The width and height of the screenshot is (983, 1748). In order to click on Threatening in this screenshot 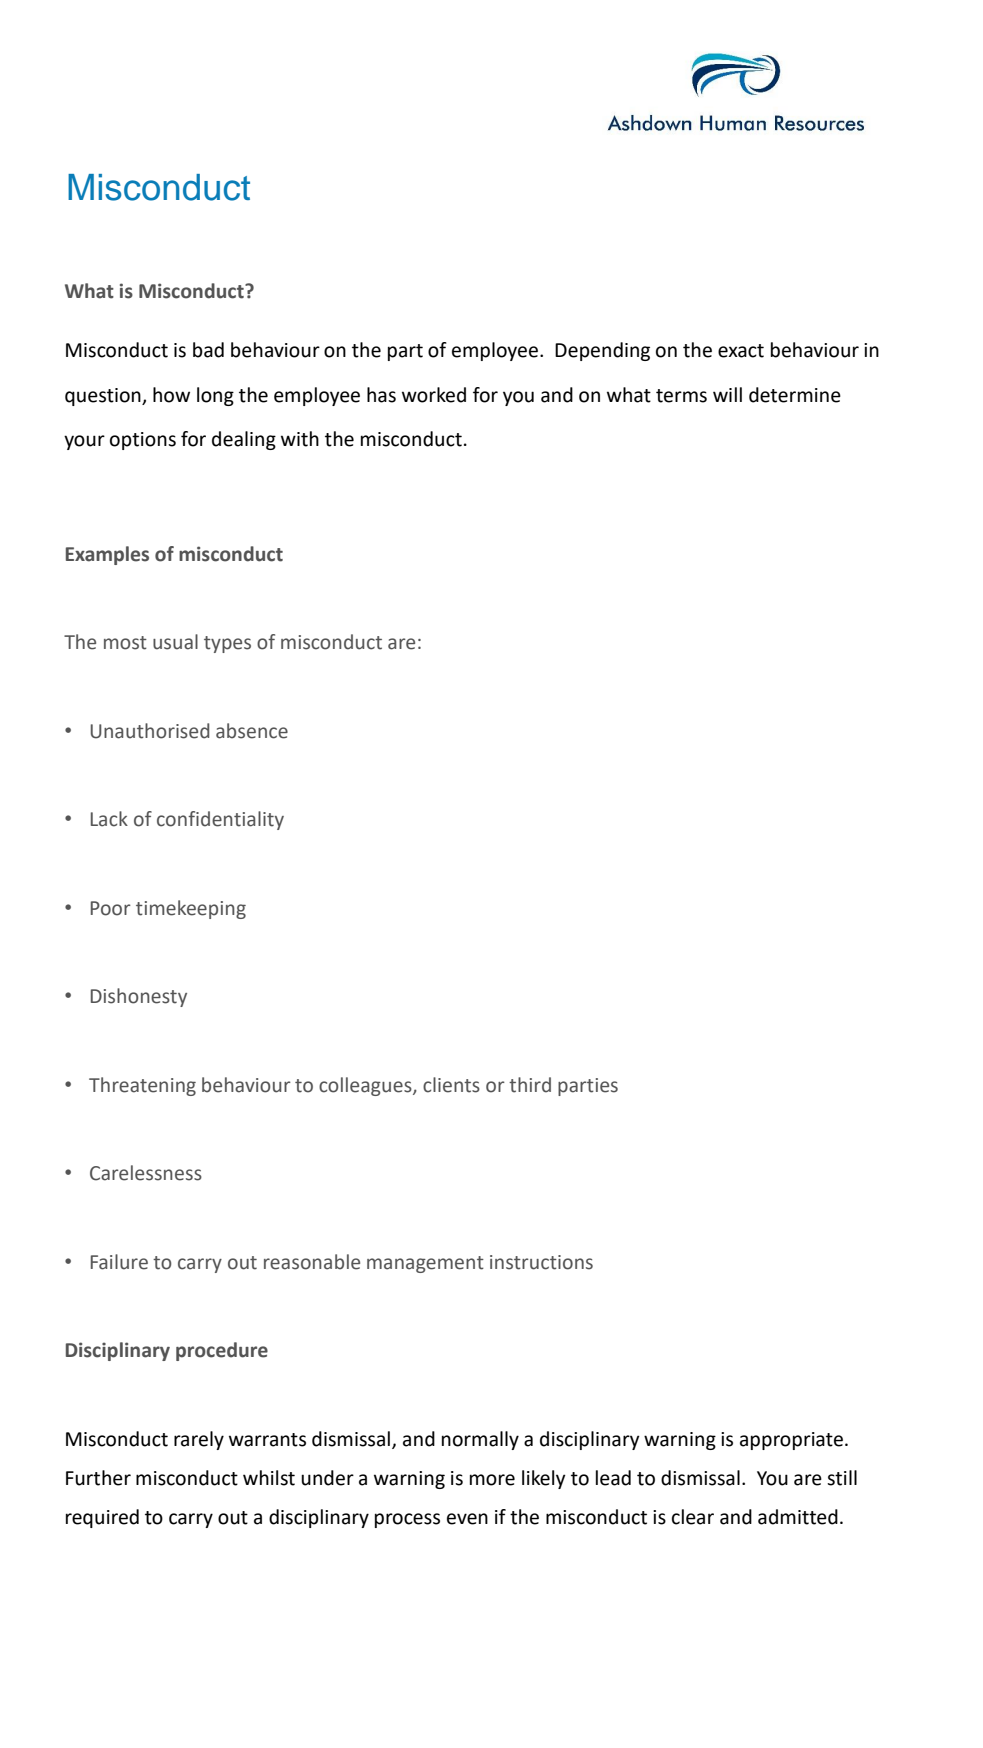, I will do `click(142, 1086)`.
